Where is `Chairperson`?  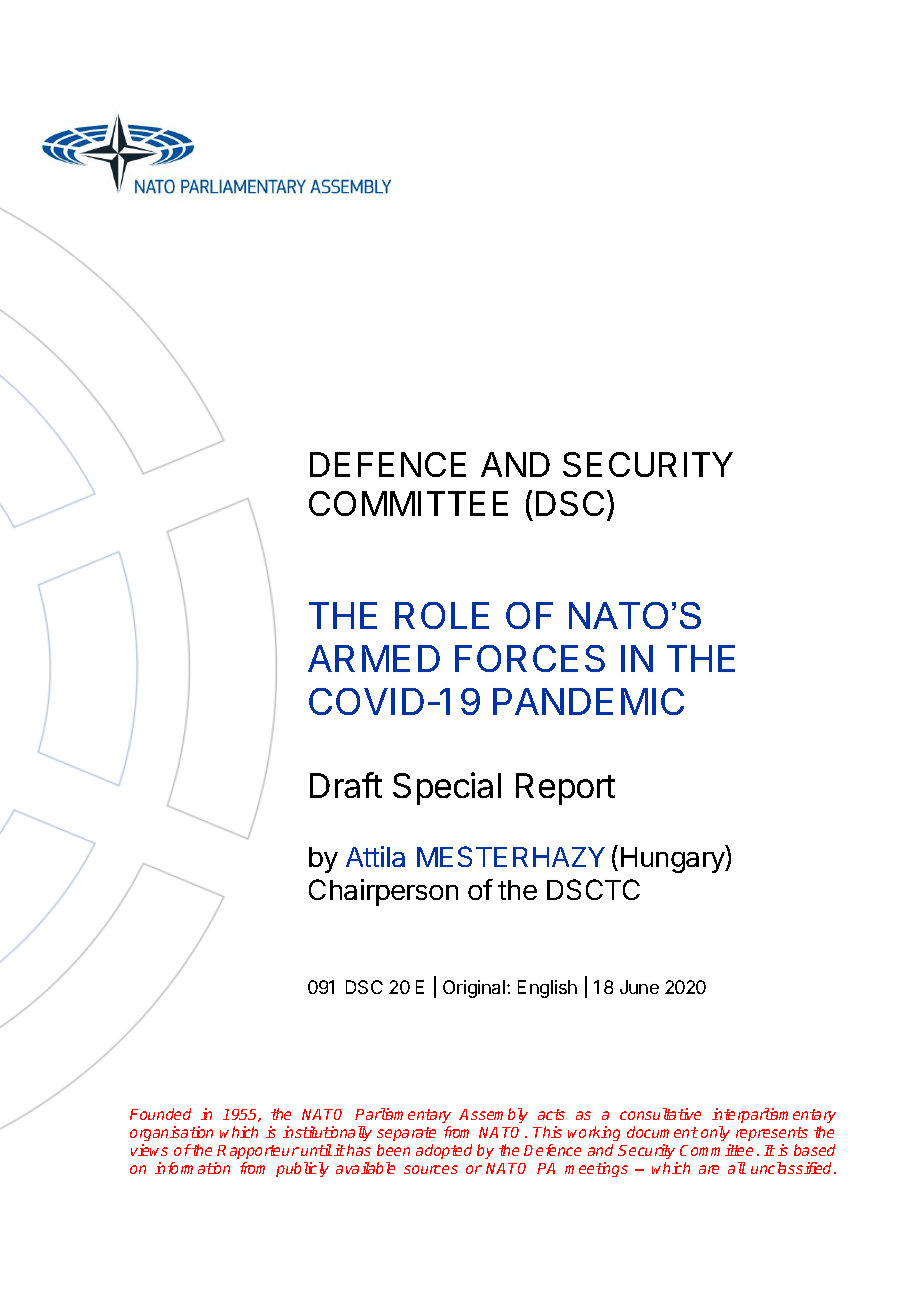
Chairperson is located at coordinates (383, 892).
